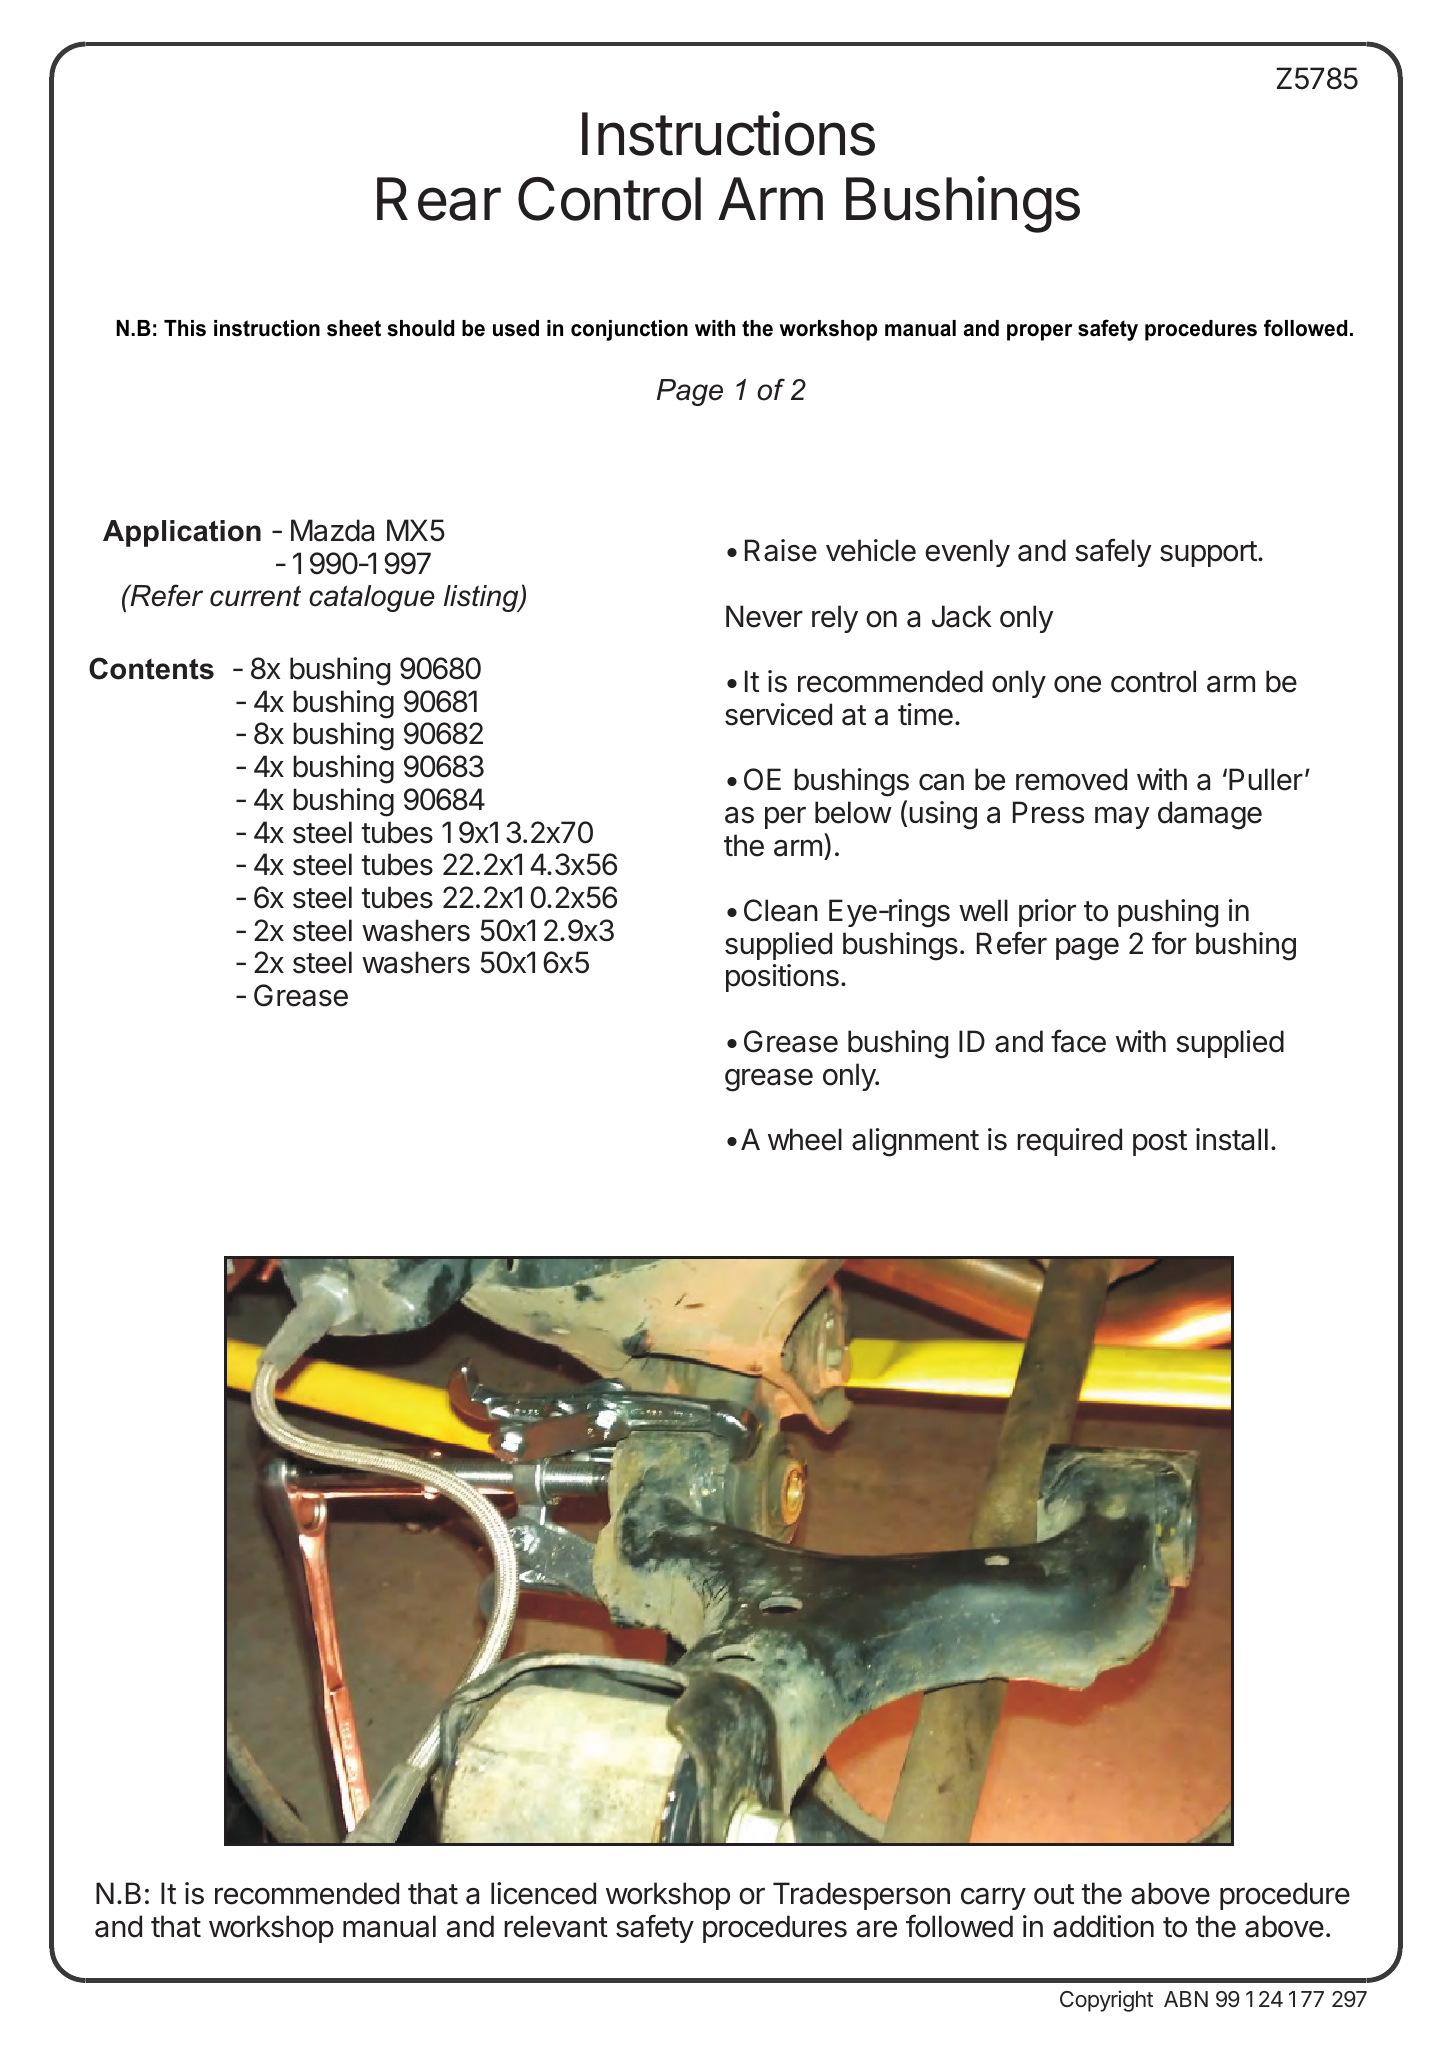  I want to click on licenced, so click(543, 1893).
